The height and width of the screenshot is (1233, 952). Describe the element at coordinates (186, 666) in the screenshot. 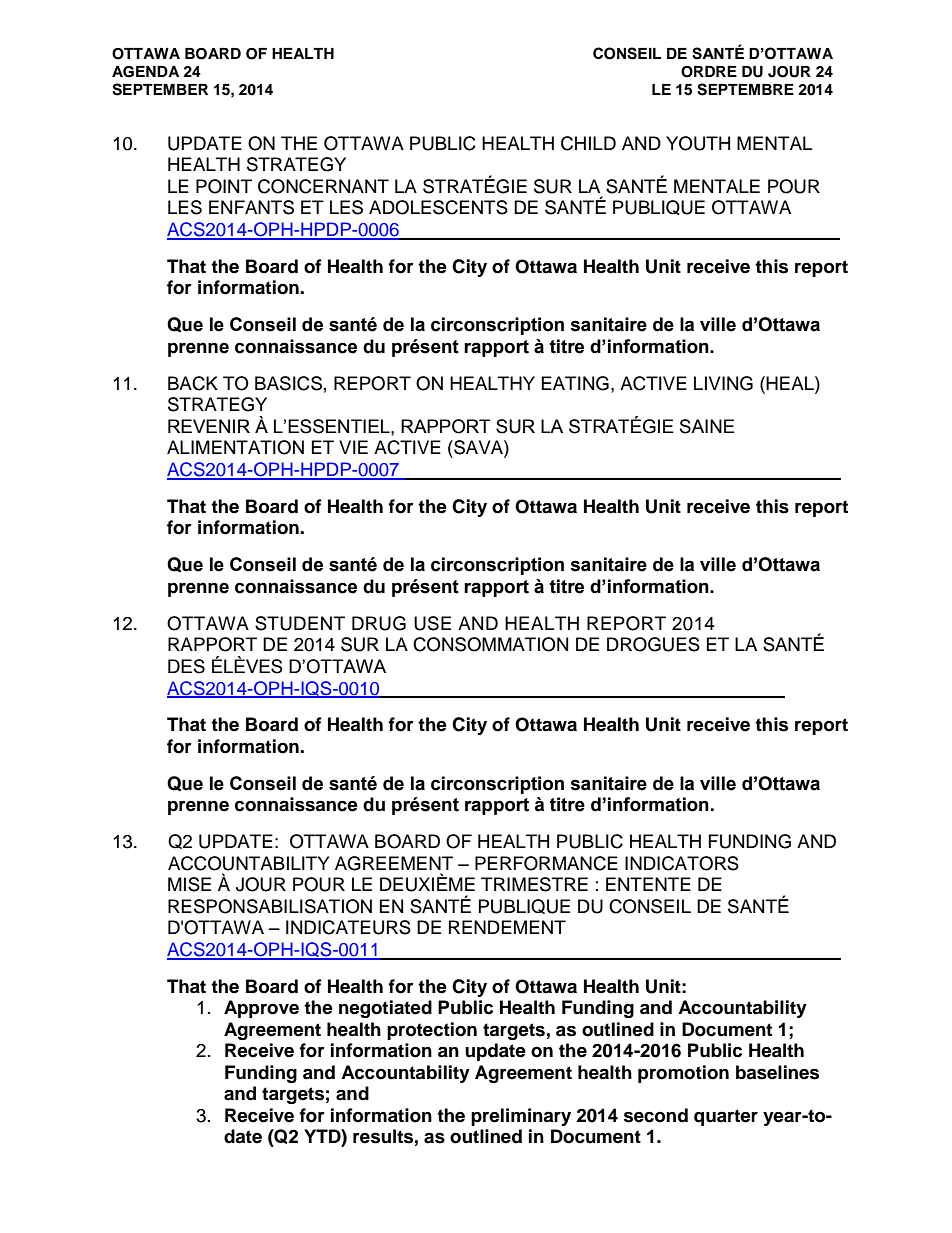

I see `DES` at that location.
